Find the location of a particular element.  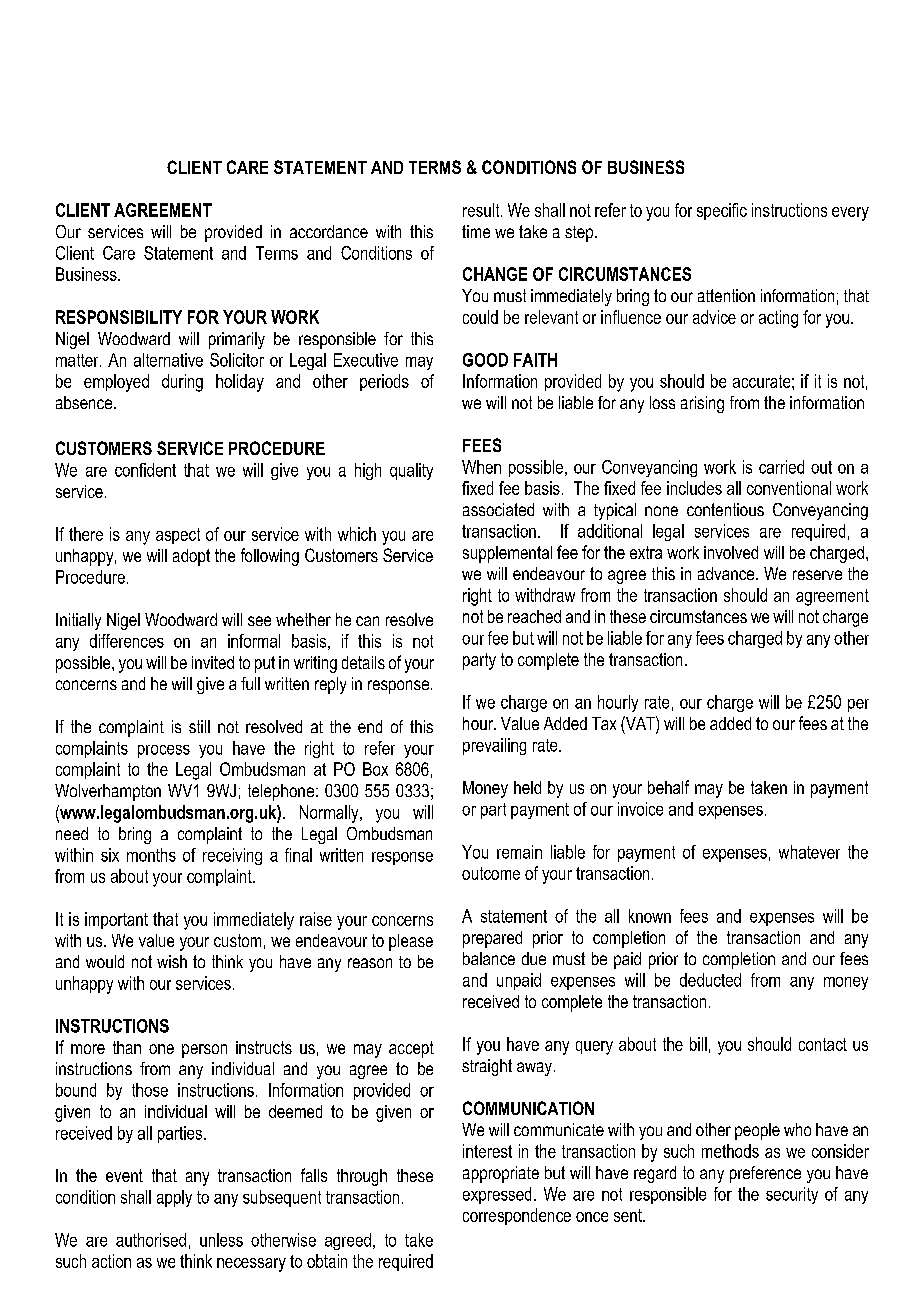

outcome is located at coordinates (491, 873).
